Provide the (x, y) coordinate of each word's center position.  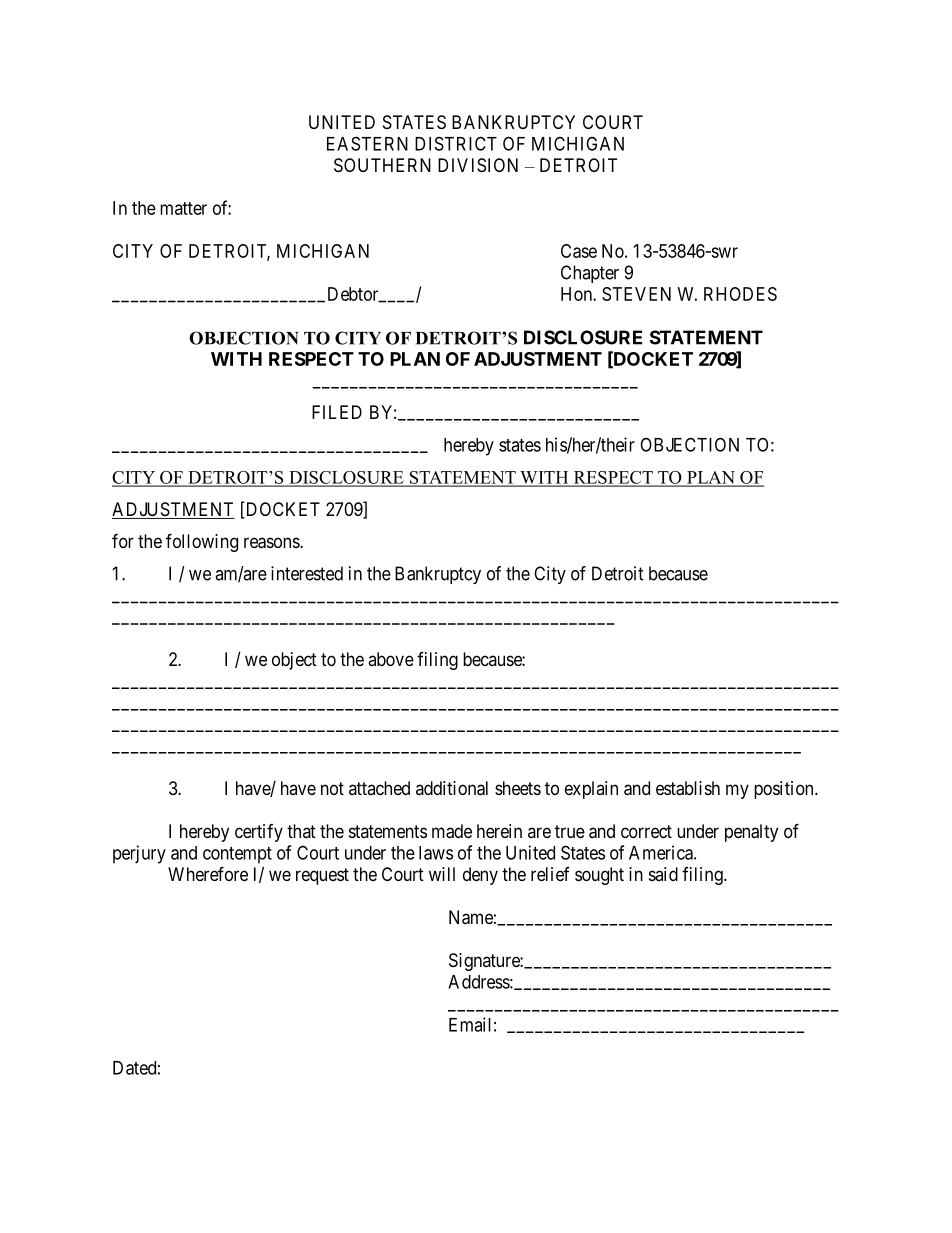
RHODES (740, 294)
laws (436, 853)
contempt (237, 855)
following (202, 542)
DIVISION (478, 165)
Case (579, 251)
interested (307, 573)
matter (183, 208)
